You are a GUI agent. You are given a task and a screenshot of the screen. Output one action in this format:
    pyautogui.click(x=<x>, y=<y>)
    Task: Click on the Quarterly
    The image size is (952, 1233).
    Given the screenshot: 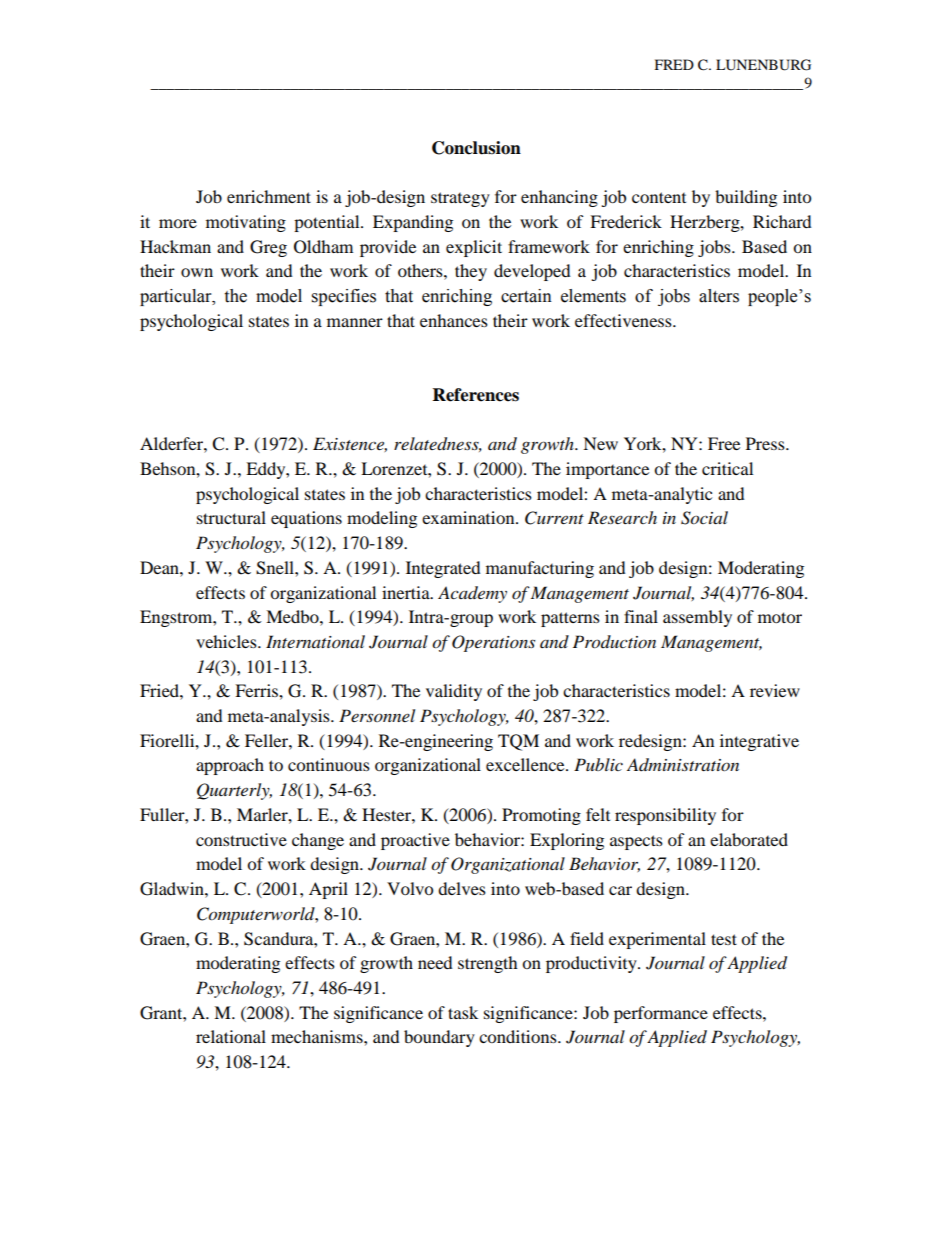 What is the action you would take?
    pyautogui.click(x=234, y=791)
